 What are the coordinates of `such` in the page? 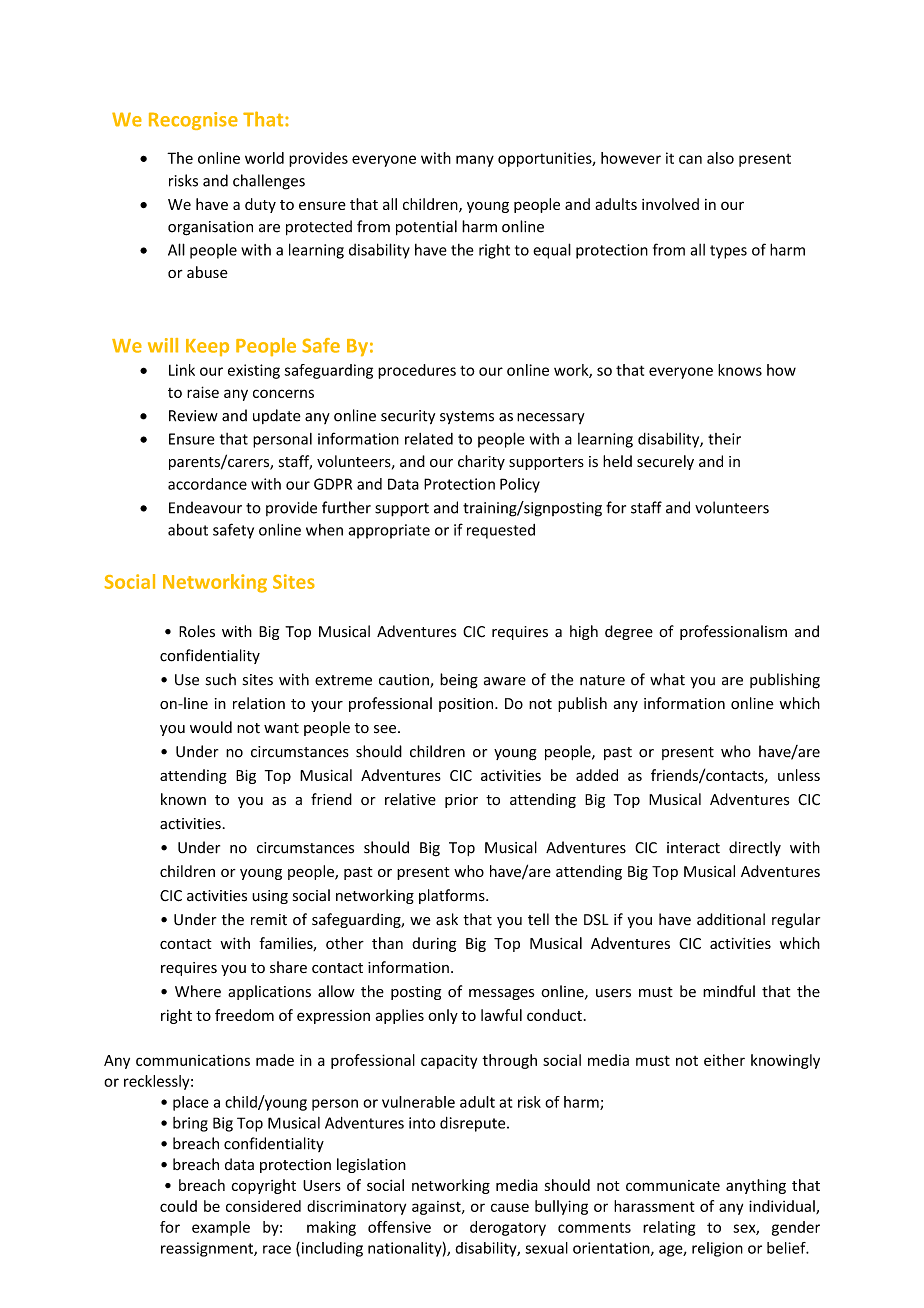 It's located at (221, 679).
